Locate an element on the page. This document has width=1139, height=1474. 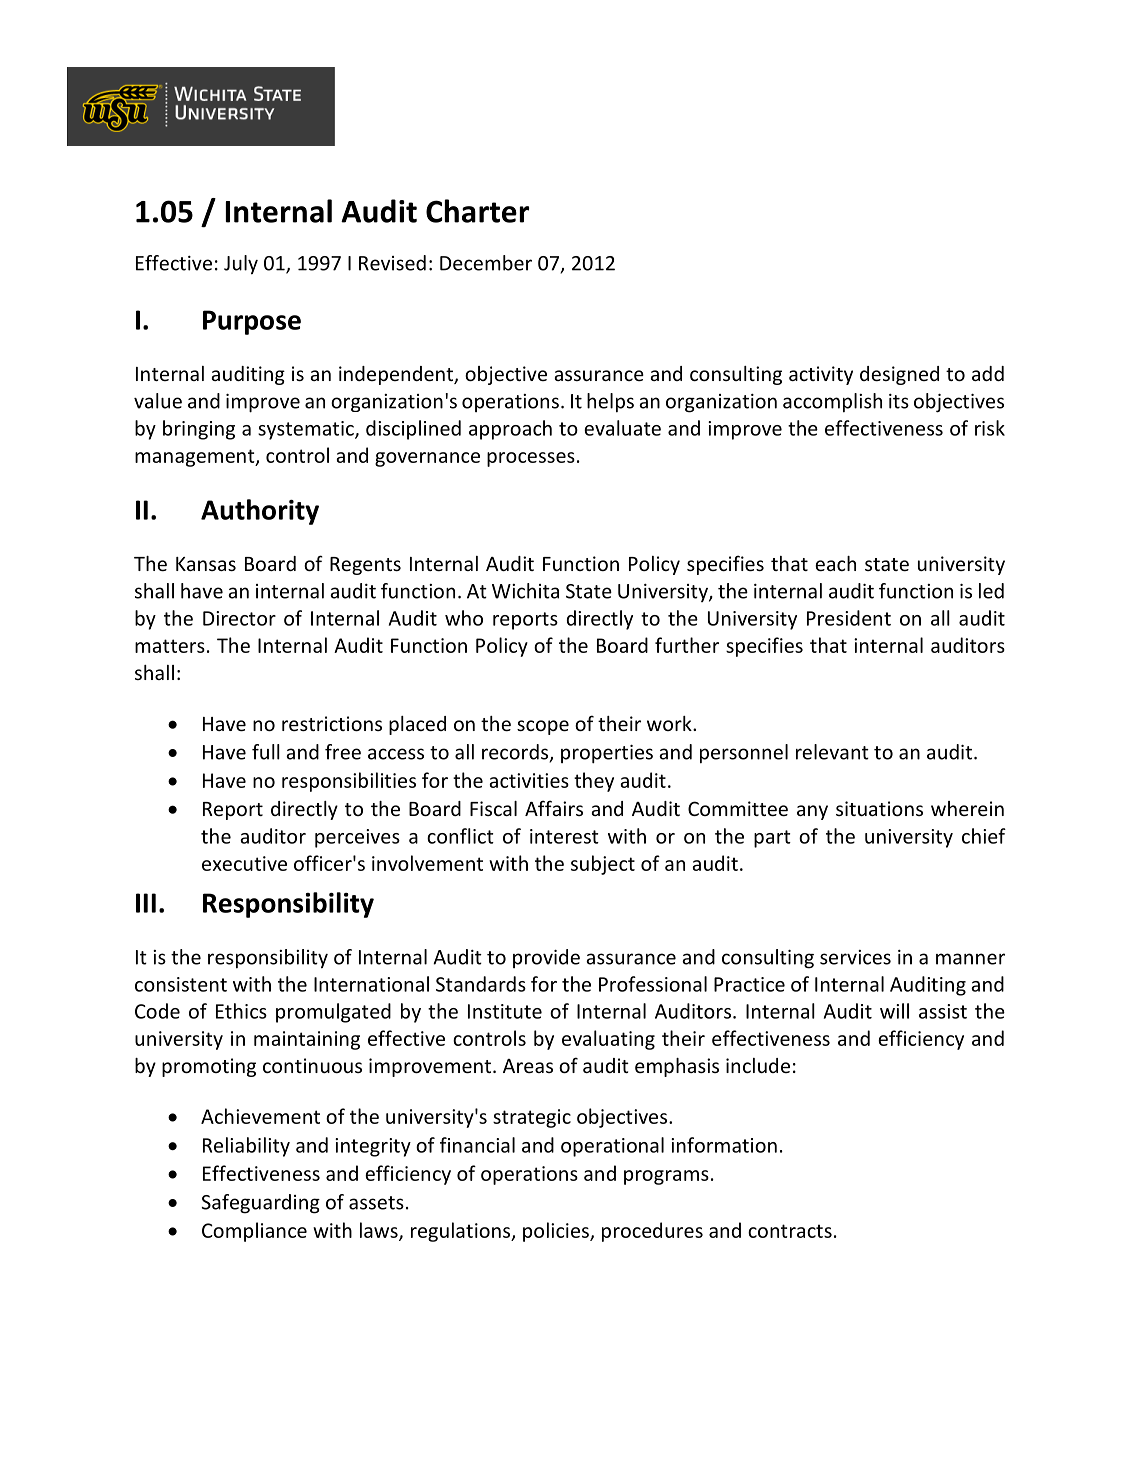
relevant is located at coordinates (832, 752).
